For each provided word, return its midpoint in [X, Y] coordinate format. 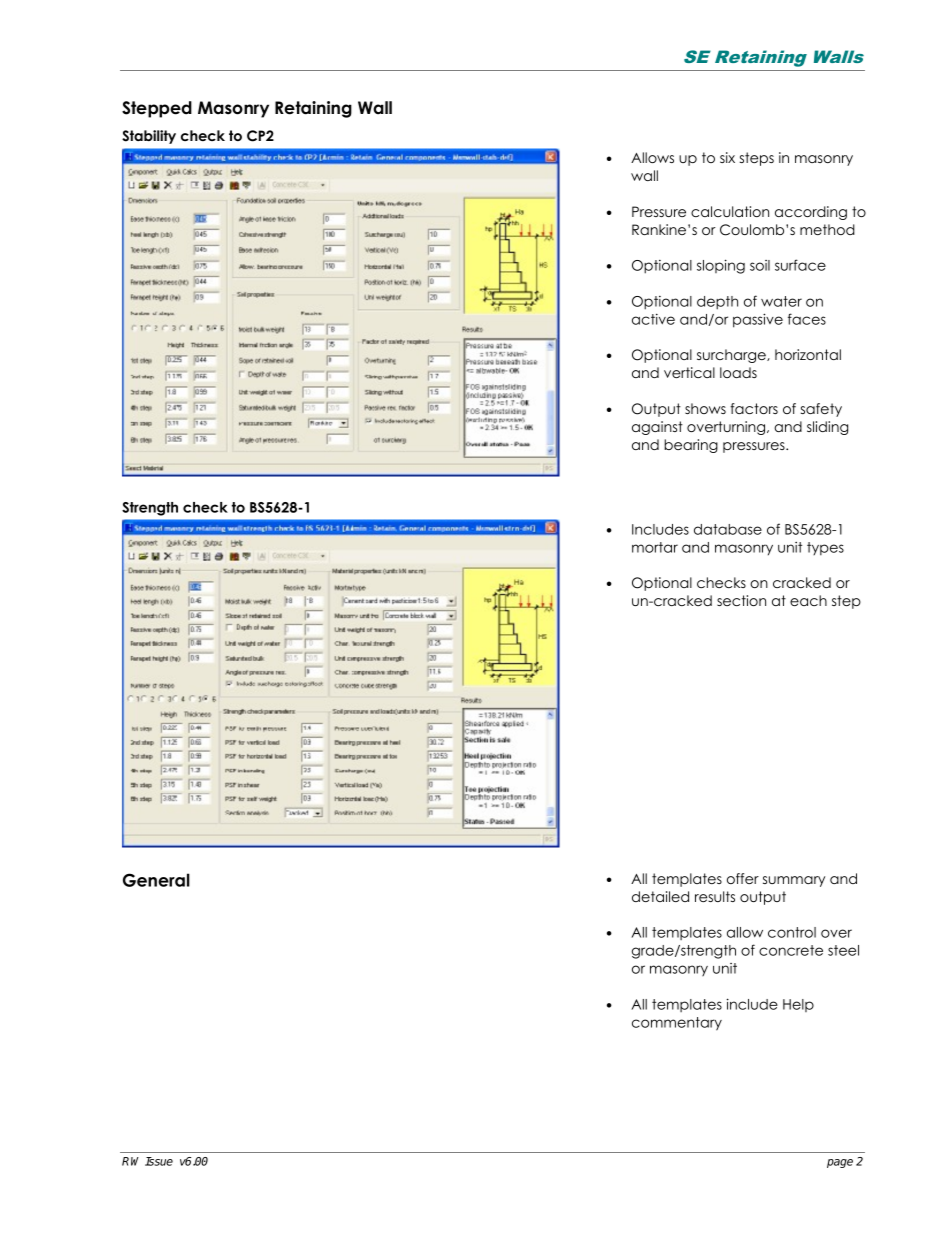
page [840, 1163]
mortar [655, 547]
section [741, 600]
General [156, 880]
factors [754, 408]
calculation [730, 211]
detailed [660, 896]
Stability [149, 137]
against [657, 428]
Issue [159, 1161]
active [653, 319]
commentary [677, 1024]
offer [743, 878]
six [727, 157]
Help [798, 1005]
